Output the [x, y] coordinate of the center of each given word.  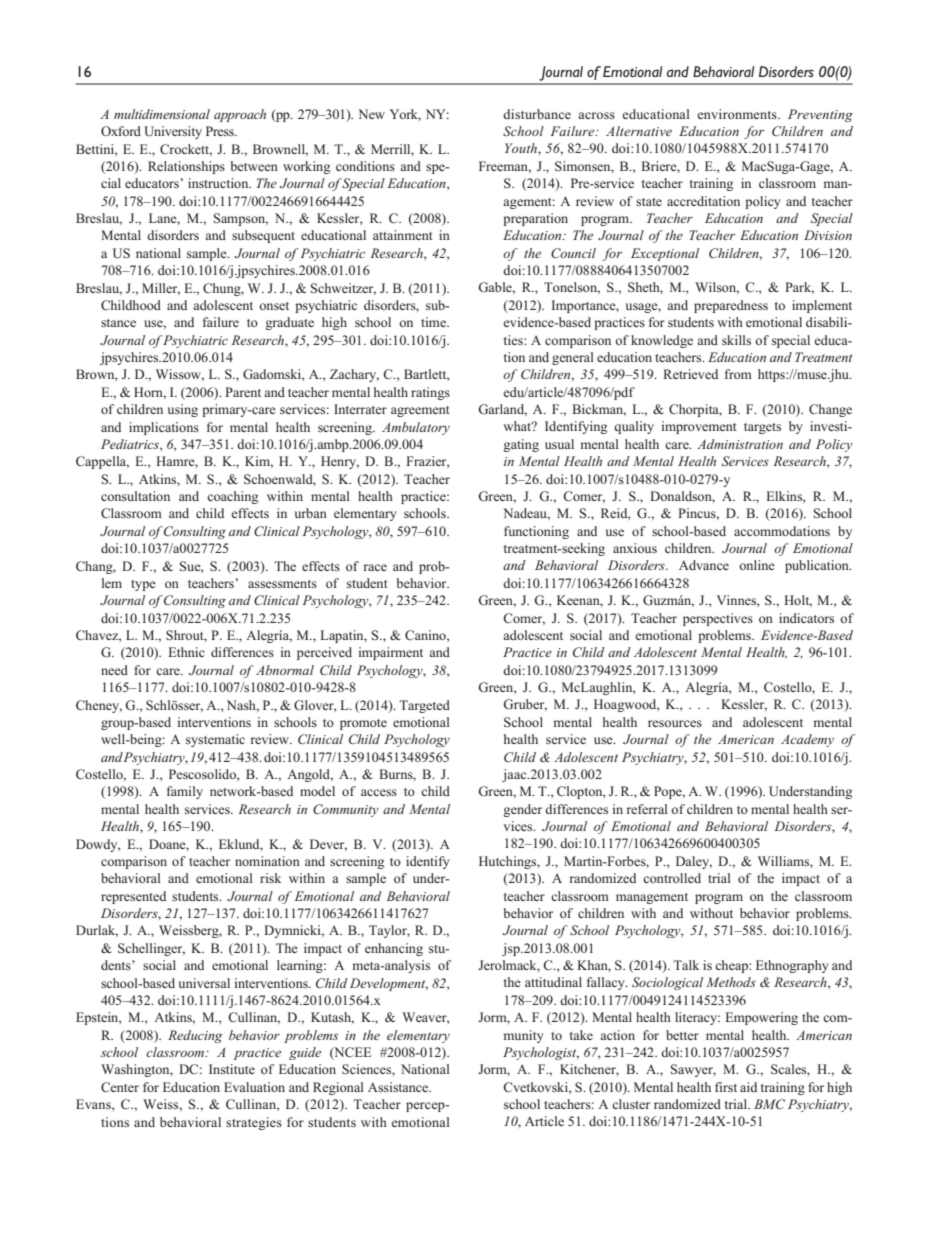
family [185, 792]
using [182, 410]
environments [738, 114]
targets [762, 428]
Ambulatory [416, 428]
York [405, 115]
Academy [807, 740]
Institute [232, 1069]
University [173, 132]
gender [522, 810]
